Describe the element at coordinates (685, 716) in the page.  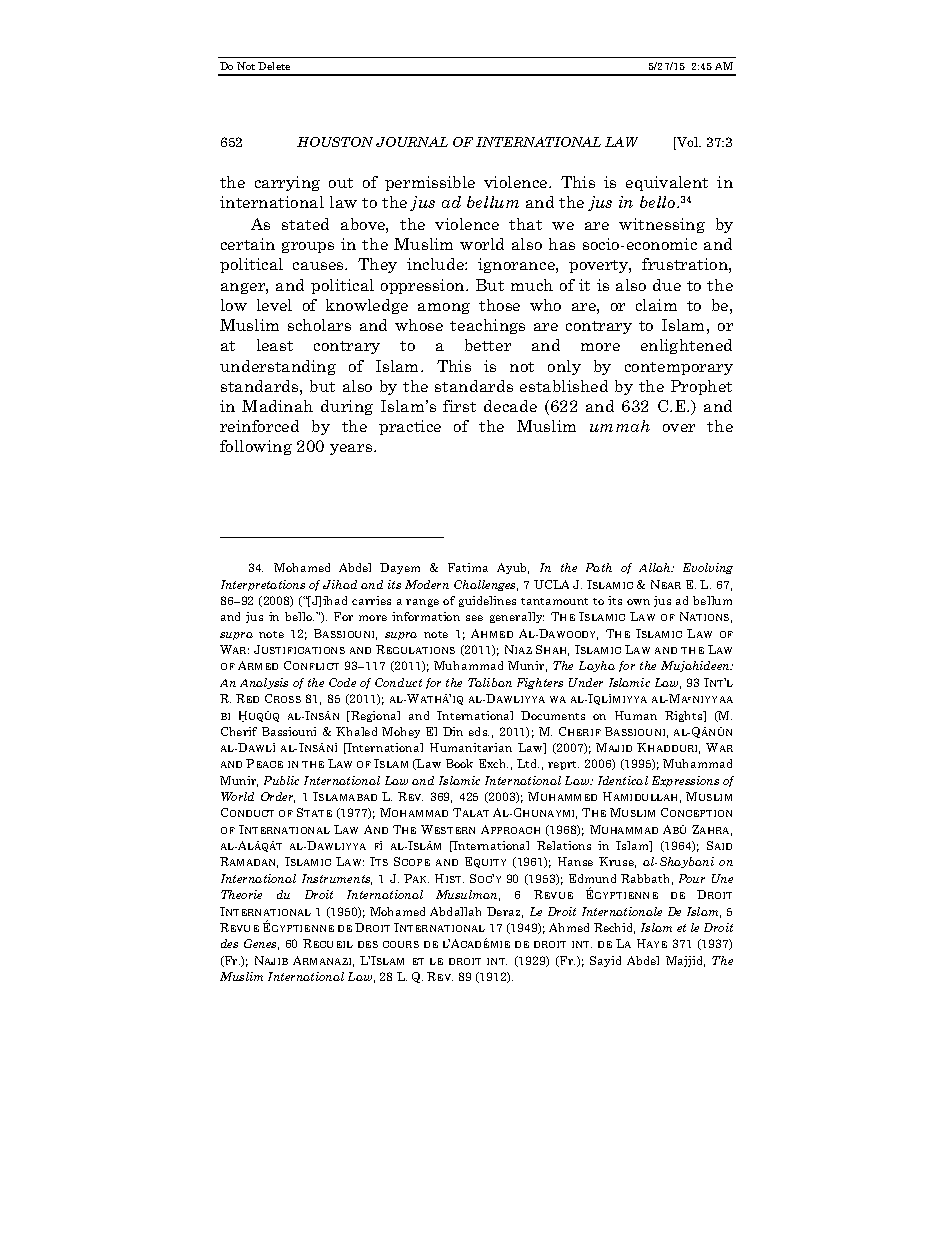
I see `Rights` at that location.
